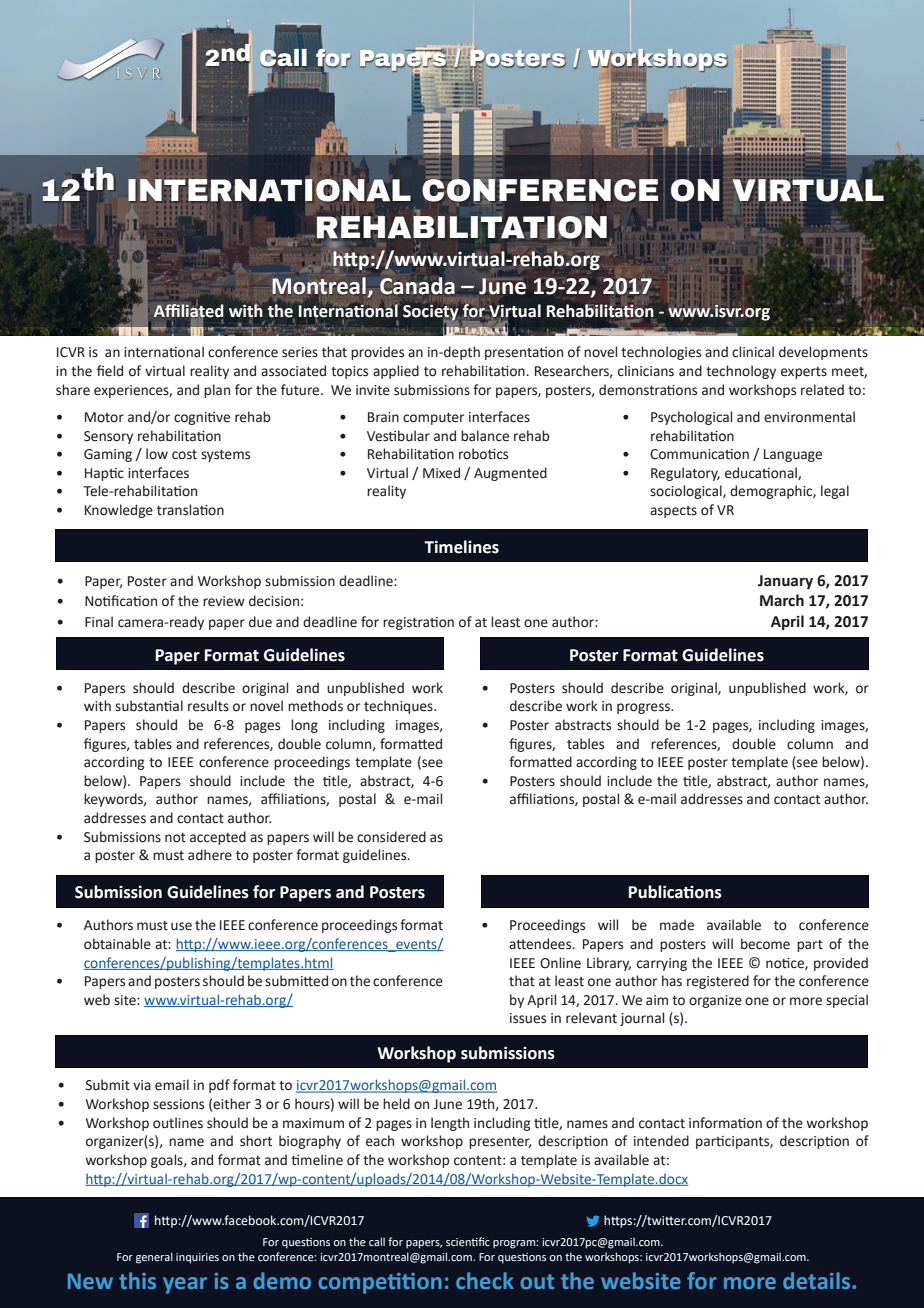 The image size is (924, 1308). Describe the element at coordinates (154, 1258) in the page. I see `general` at that location.
